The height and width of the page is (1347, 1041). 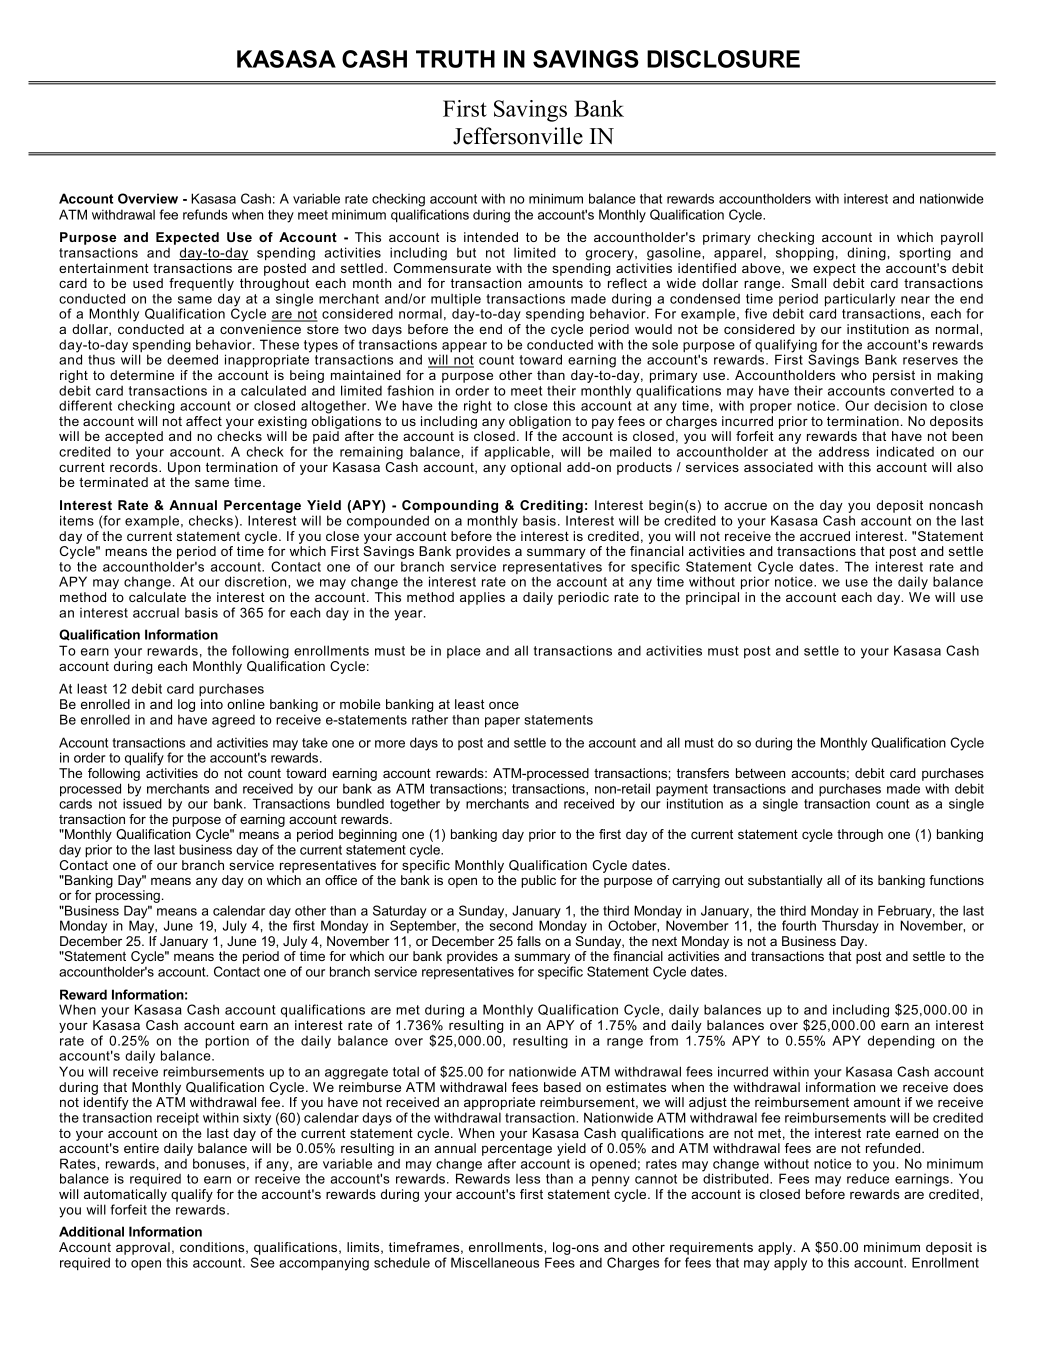 I want to click on DISCLOSURE, so click(x=723, y=59).
